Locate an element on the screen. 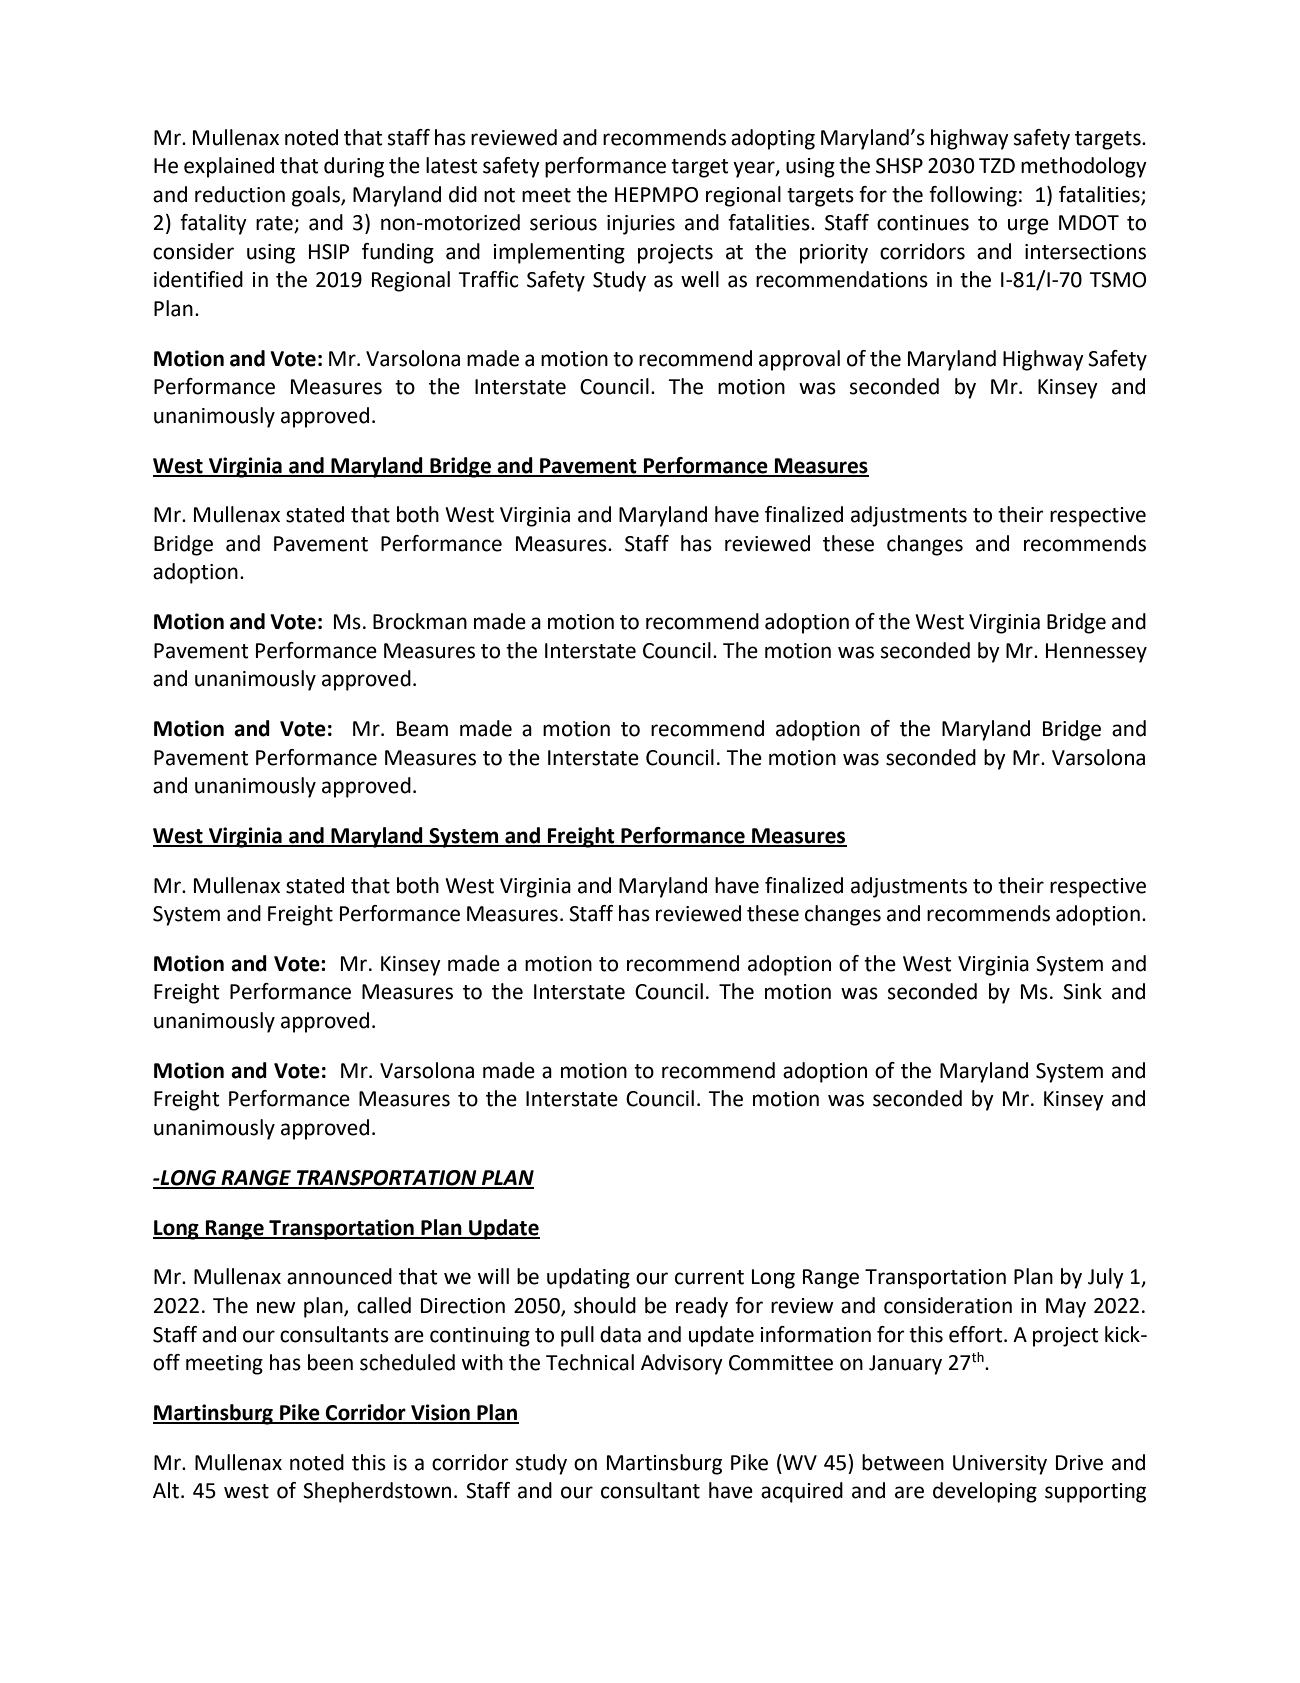 This screenshot has height=1683, width=1300. Beam is located at coordinates (422, 729).
